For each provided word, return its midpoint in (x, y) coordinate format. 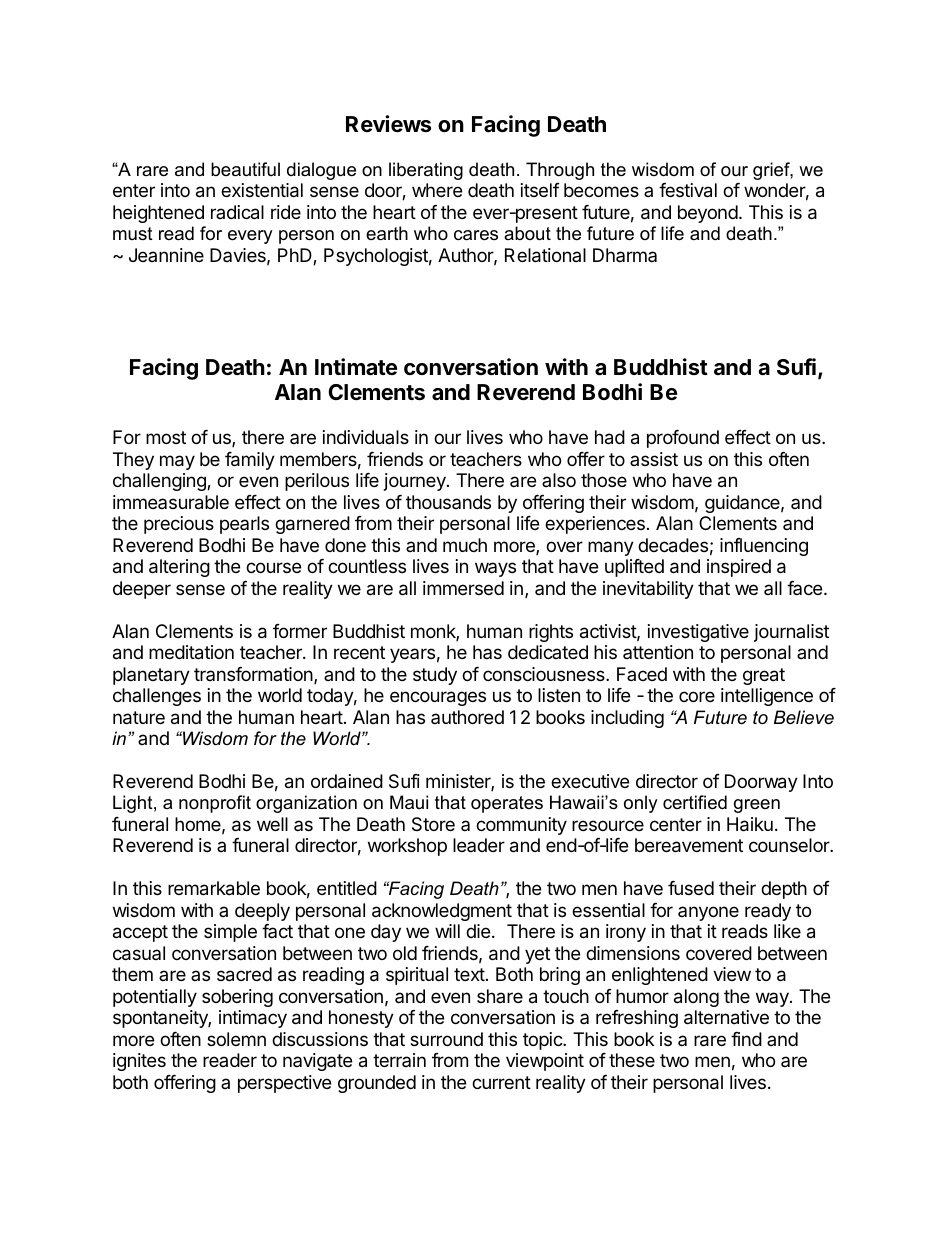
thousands (448, 502)
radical (237, 212)
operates (507, 804)
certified (695, 802)
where (437, 190)
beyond (708, 214)
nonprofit (215, 804)
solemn (236, 1039)
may (177, 462)
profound (683, 439)
